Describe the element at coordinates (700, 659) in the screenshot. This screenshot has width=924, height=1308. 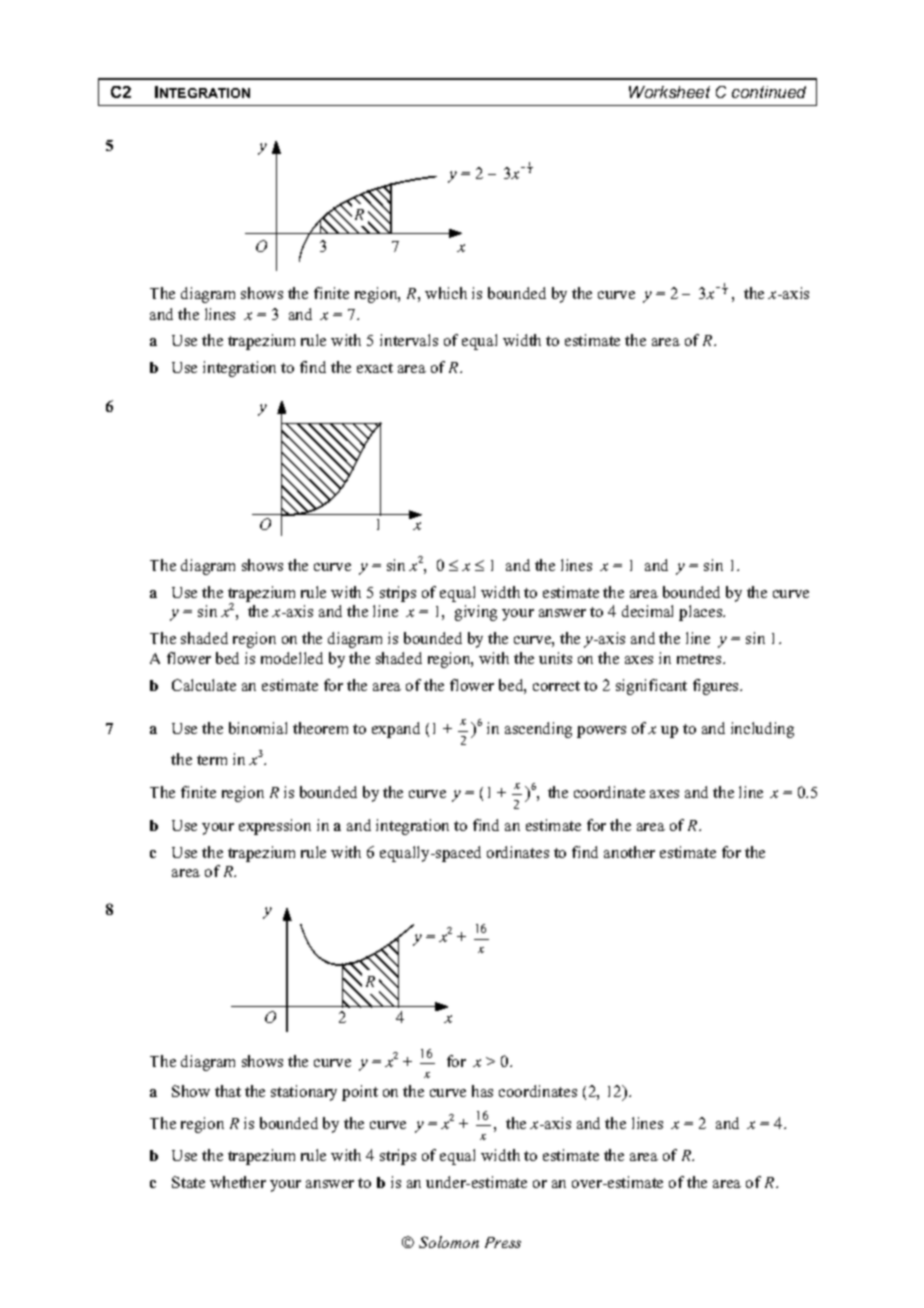
I see `metres` at that location.
